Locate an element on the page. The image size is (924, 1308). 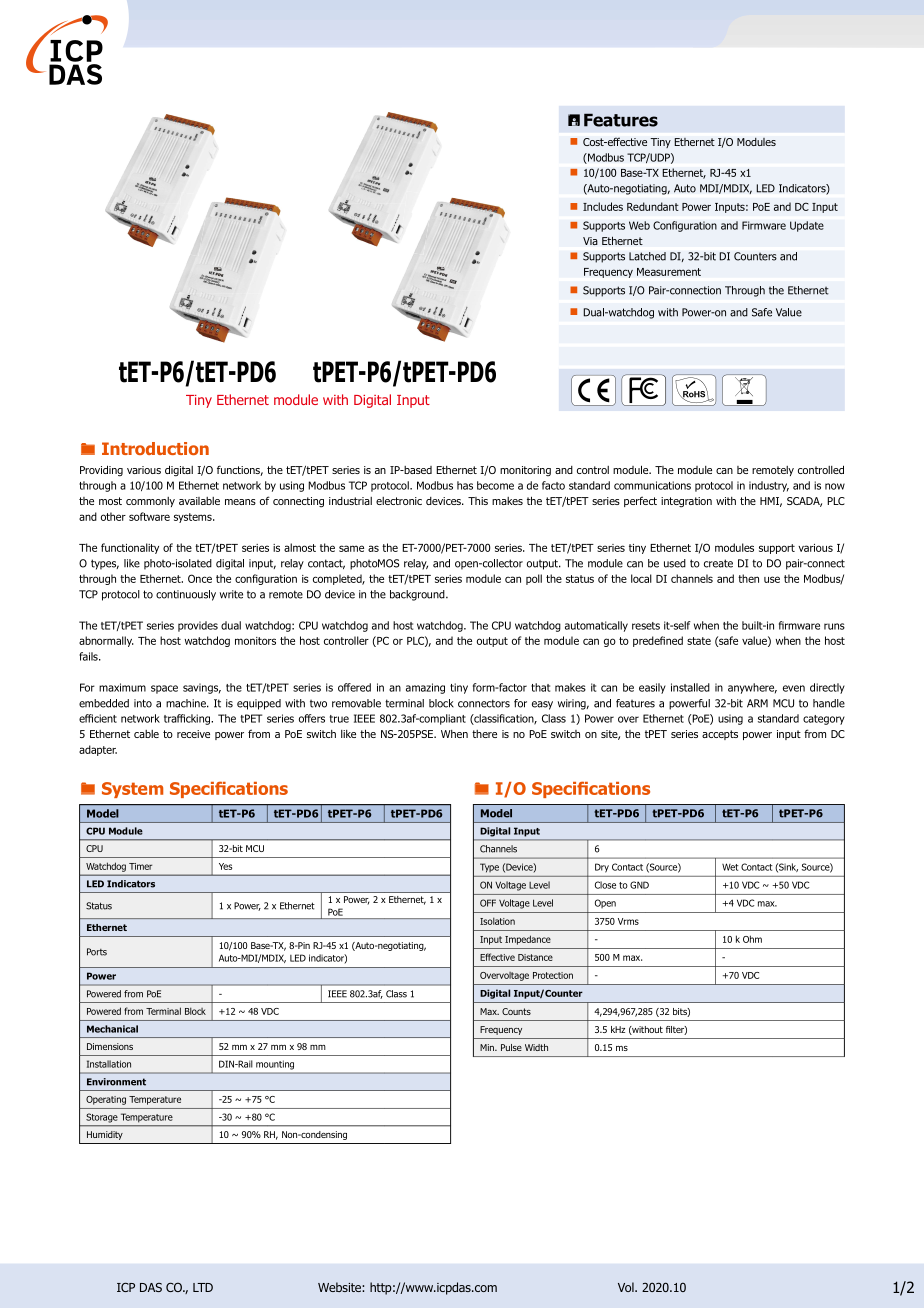
Width is located at coordinates (536, 1047).
